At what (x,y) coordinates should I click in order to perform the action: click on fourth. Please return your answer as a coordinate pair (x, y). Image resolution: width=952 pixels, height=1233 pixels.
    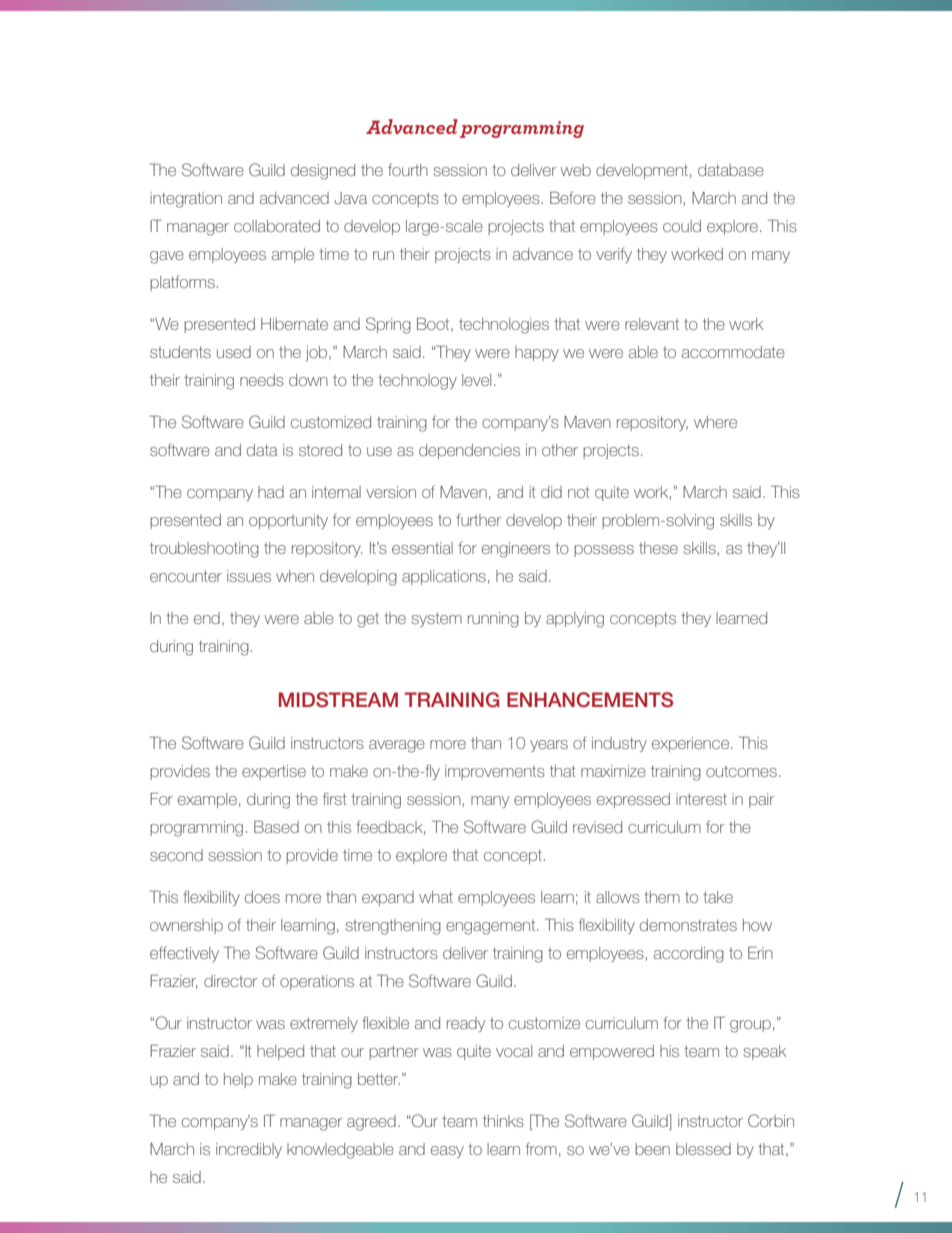
    Looking at the image, I should click on (408, 169).
